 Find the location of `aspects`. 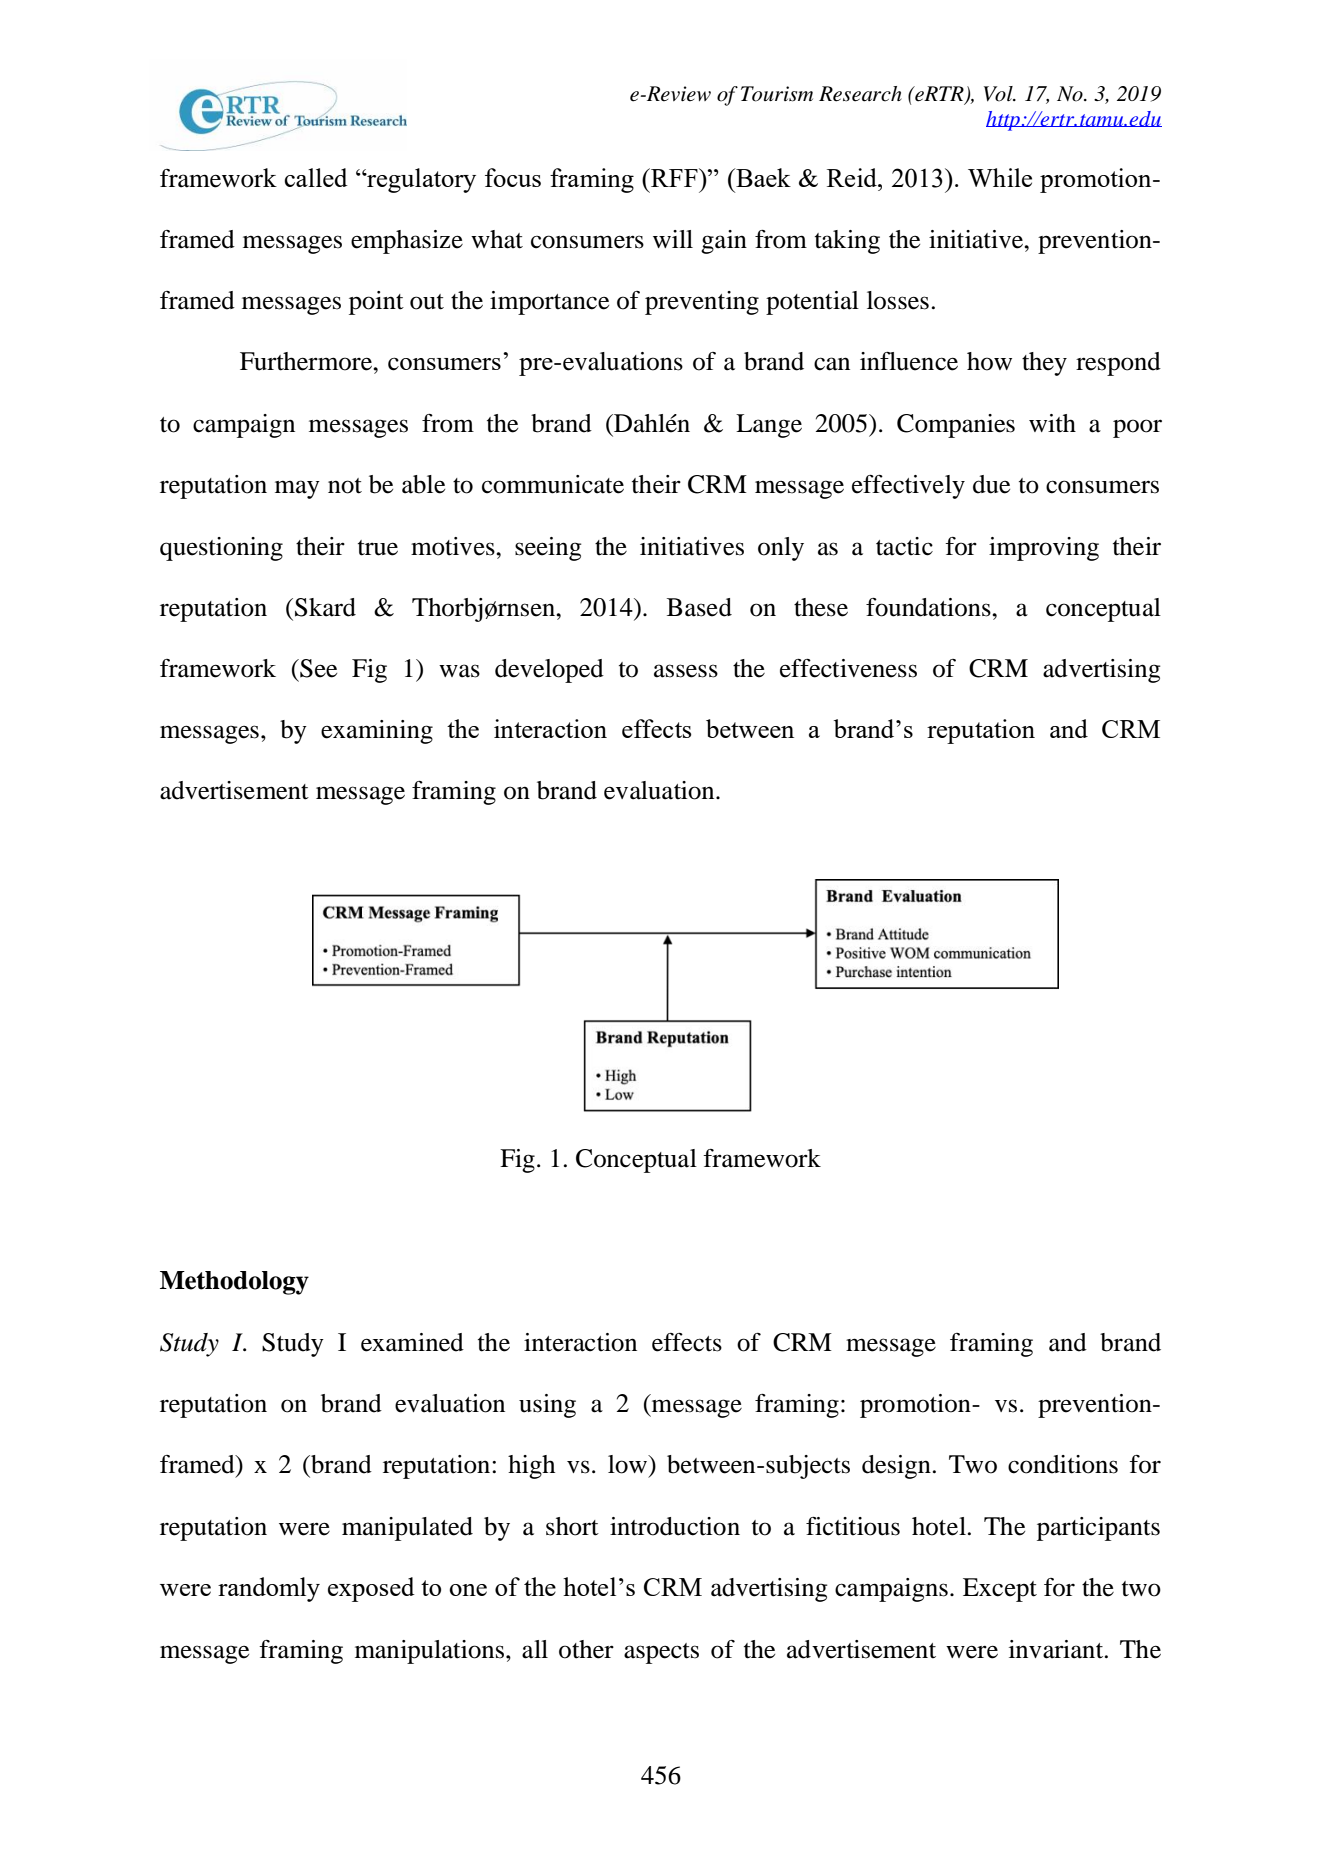

aspects is located at coordinates (661, 1653).
